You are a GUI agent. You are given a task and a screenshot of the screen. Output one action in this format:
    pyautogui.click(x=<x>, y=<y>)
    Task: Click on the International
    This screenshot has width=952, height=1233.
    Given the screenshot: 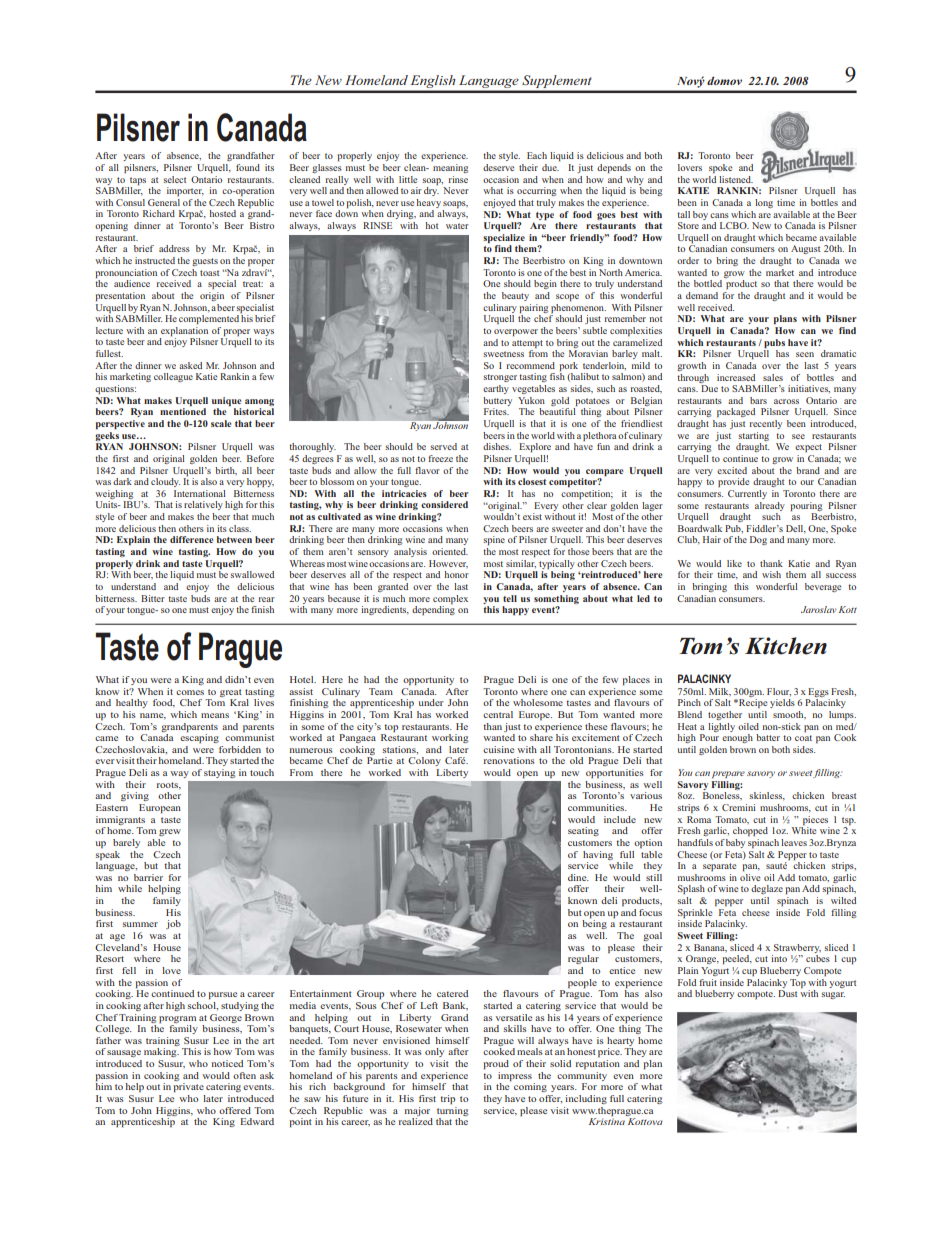 What is the action you would take?
    pyautogui.click(x=200, y=493)
